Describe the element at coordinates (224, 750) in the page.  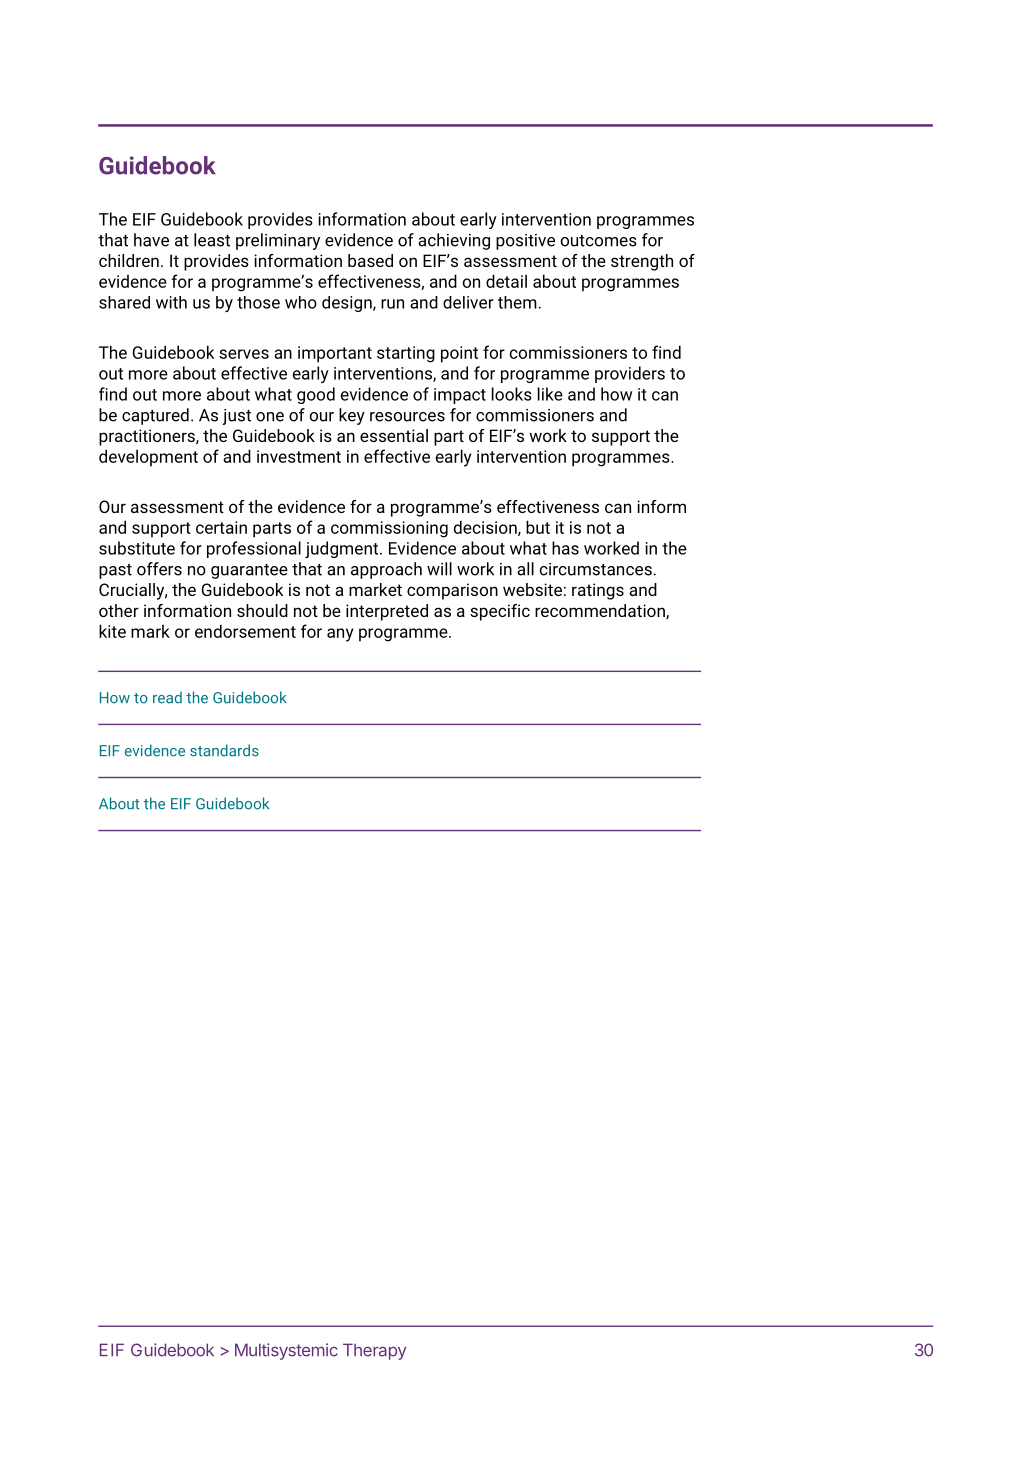
I see `standards` at that location.
